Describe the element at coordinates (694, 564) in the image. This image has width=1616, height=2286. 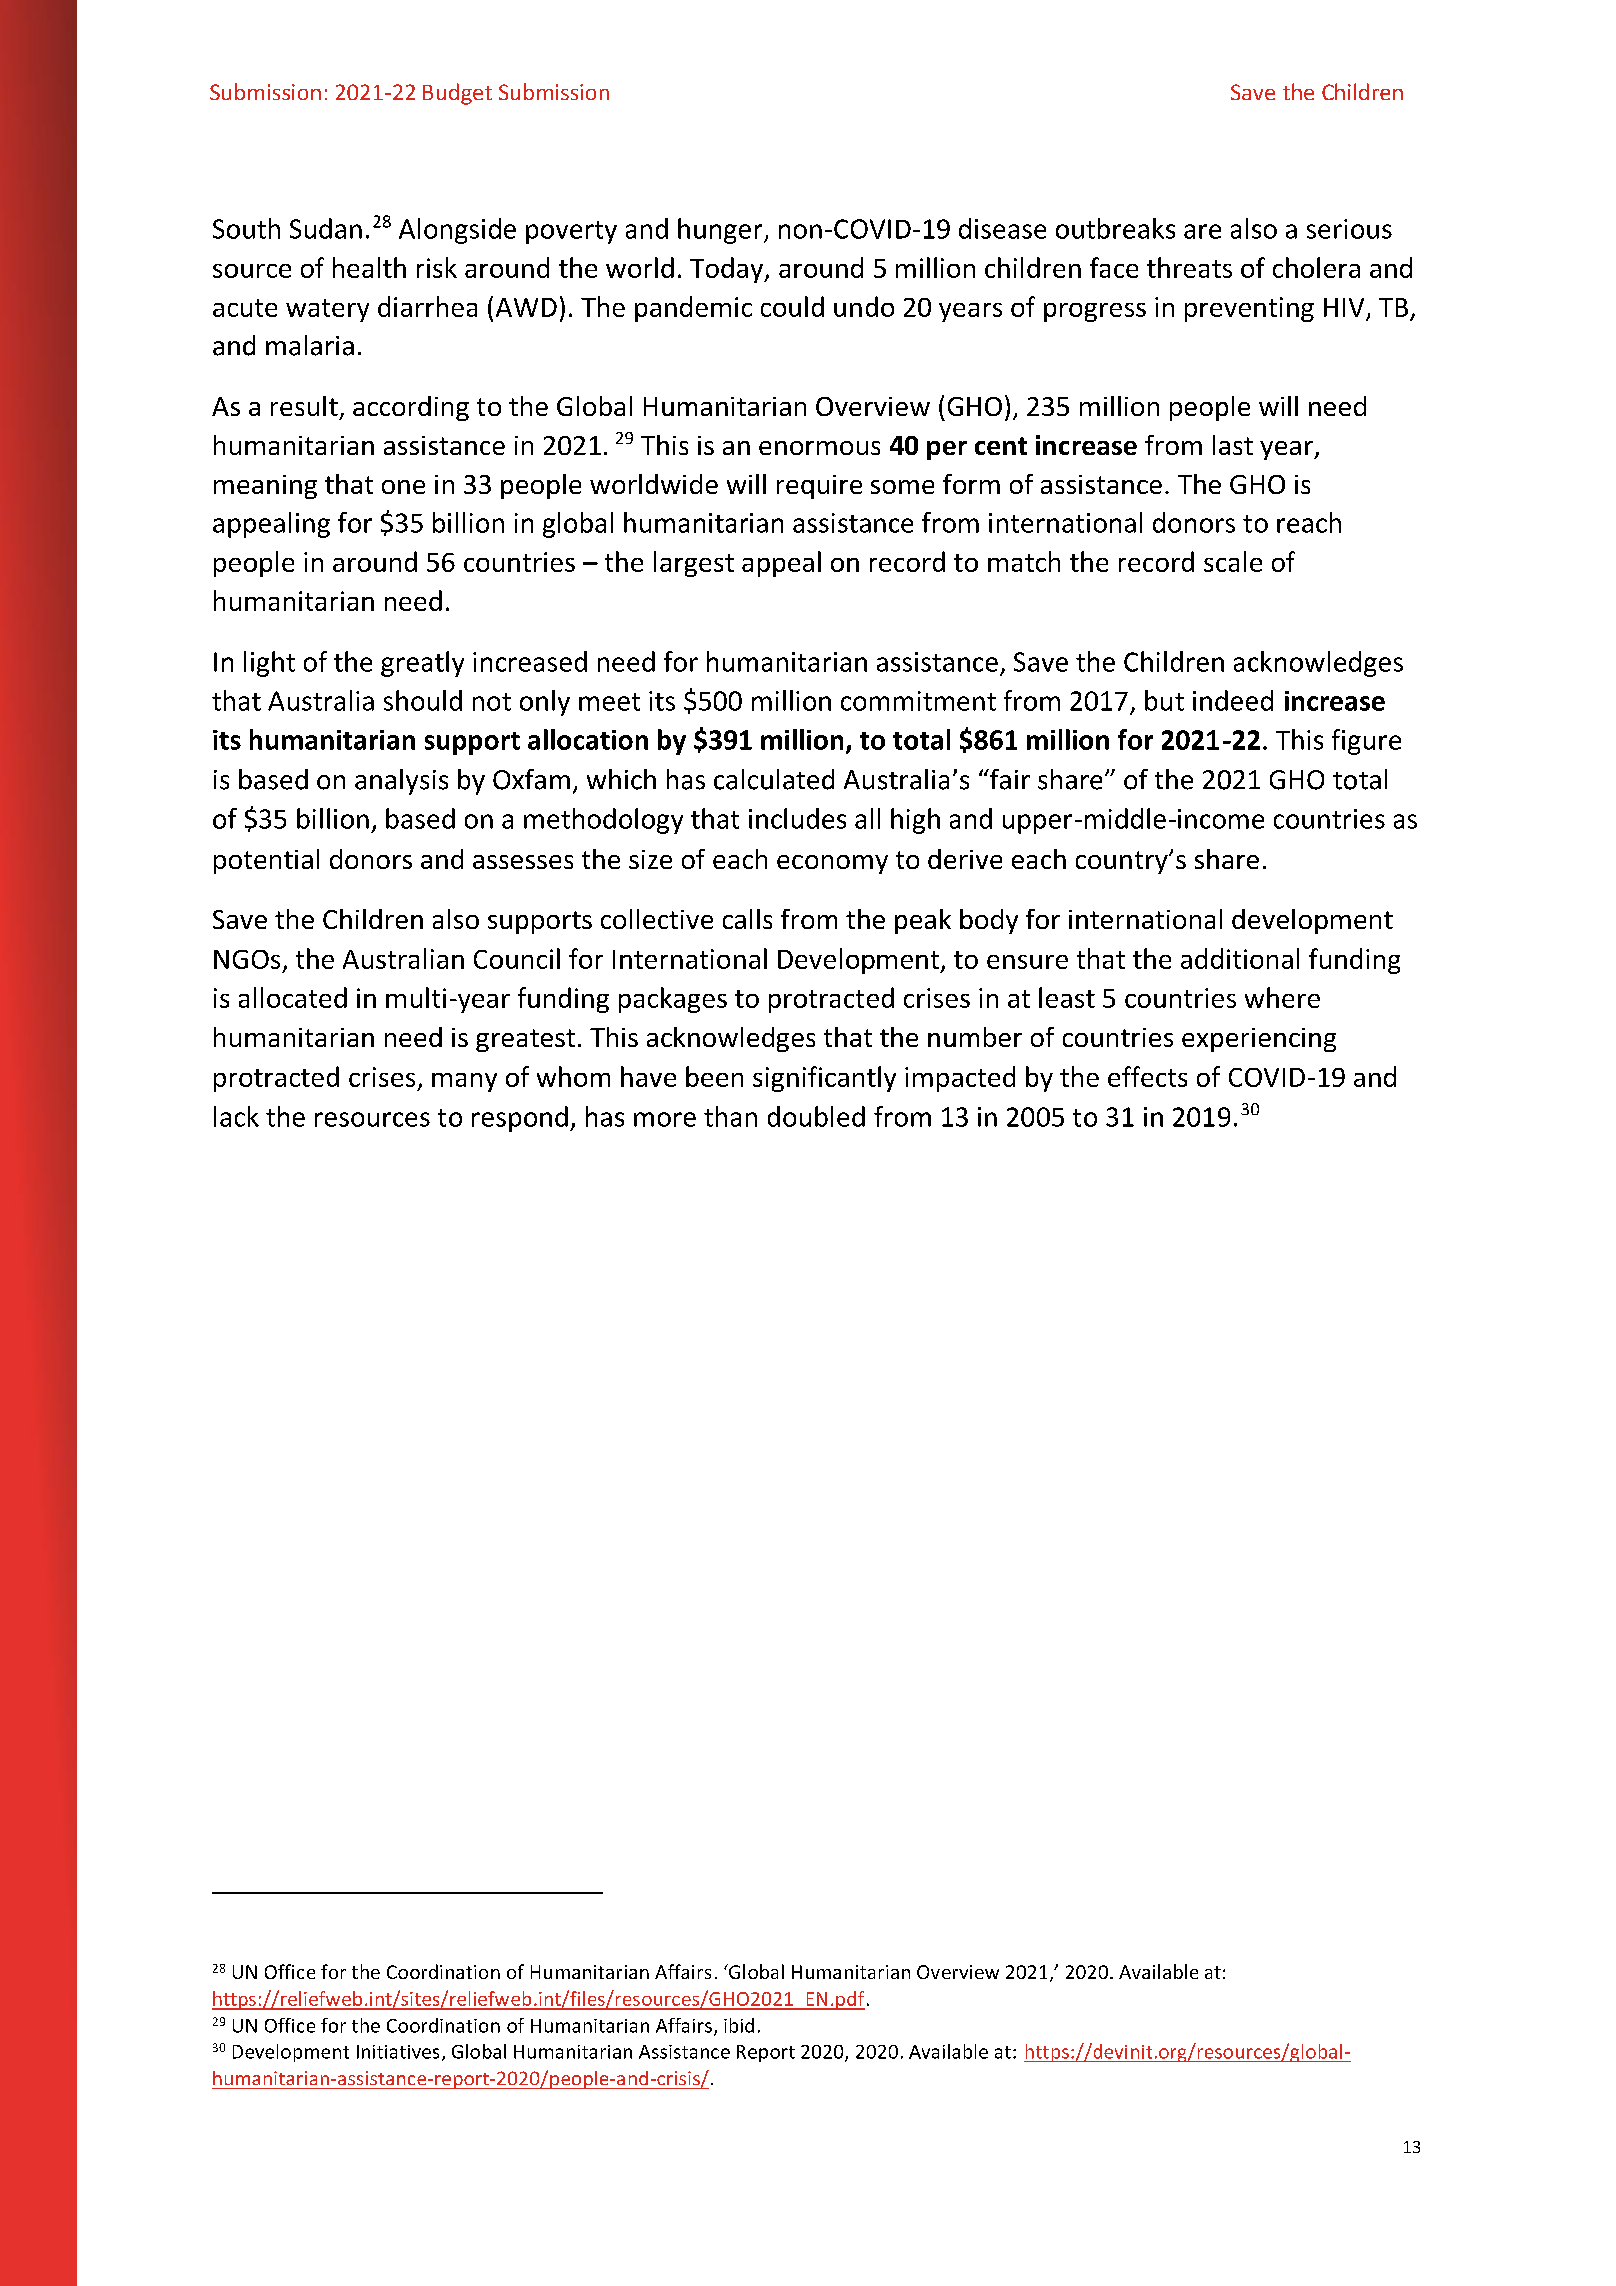
I see `largest` at that location.
